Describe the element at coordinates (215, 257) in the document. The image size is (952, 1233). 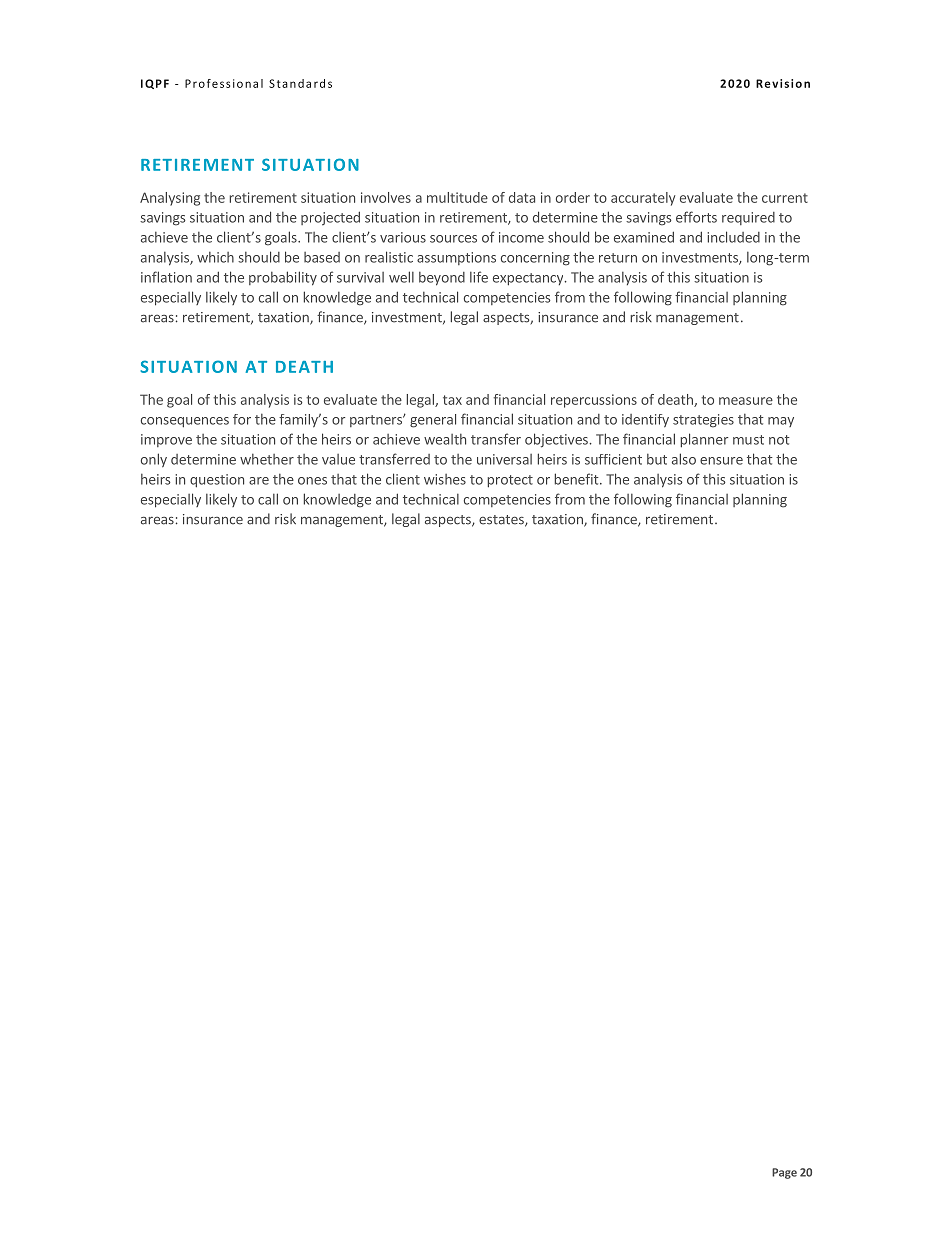
I see `which` at that location.
